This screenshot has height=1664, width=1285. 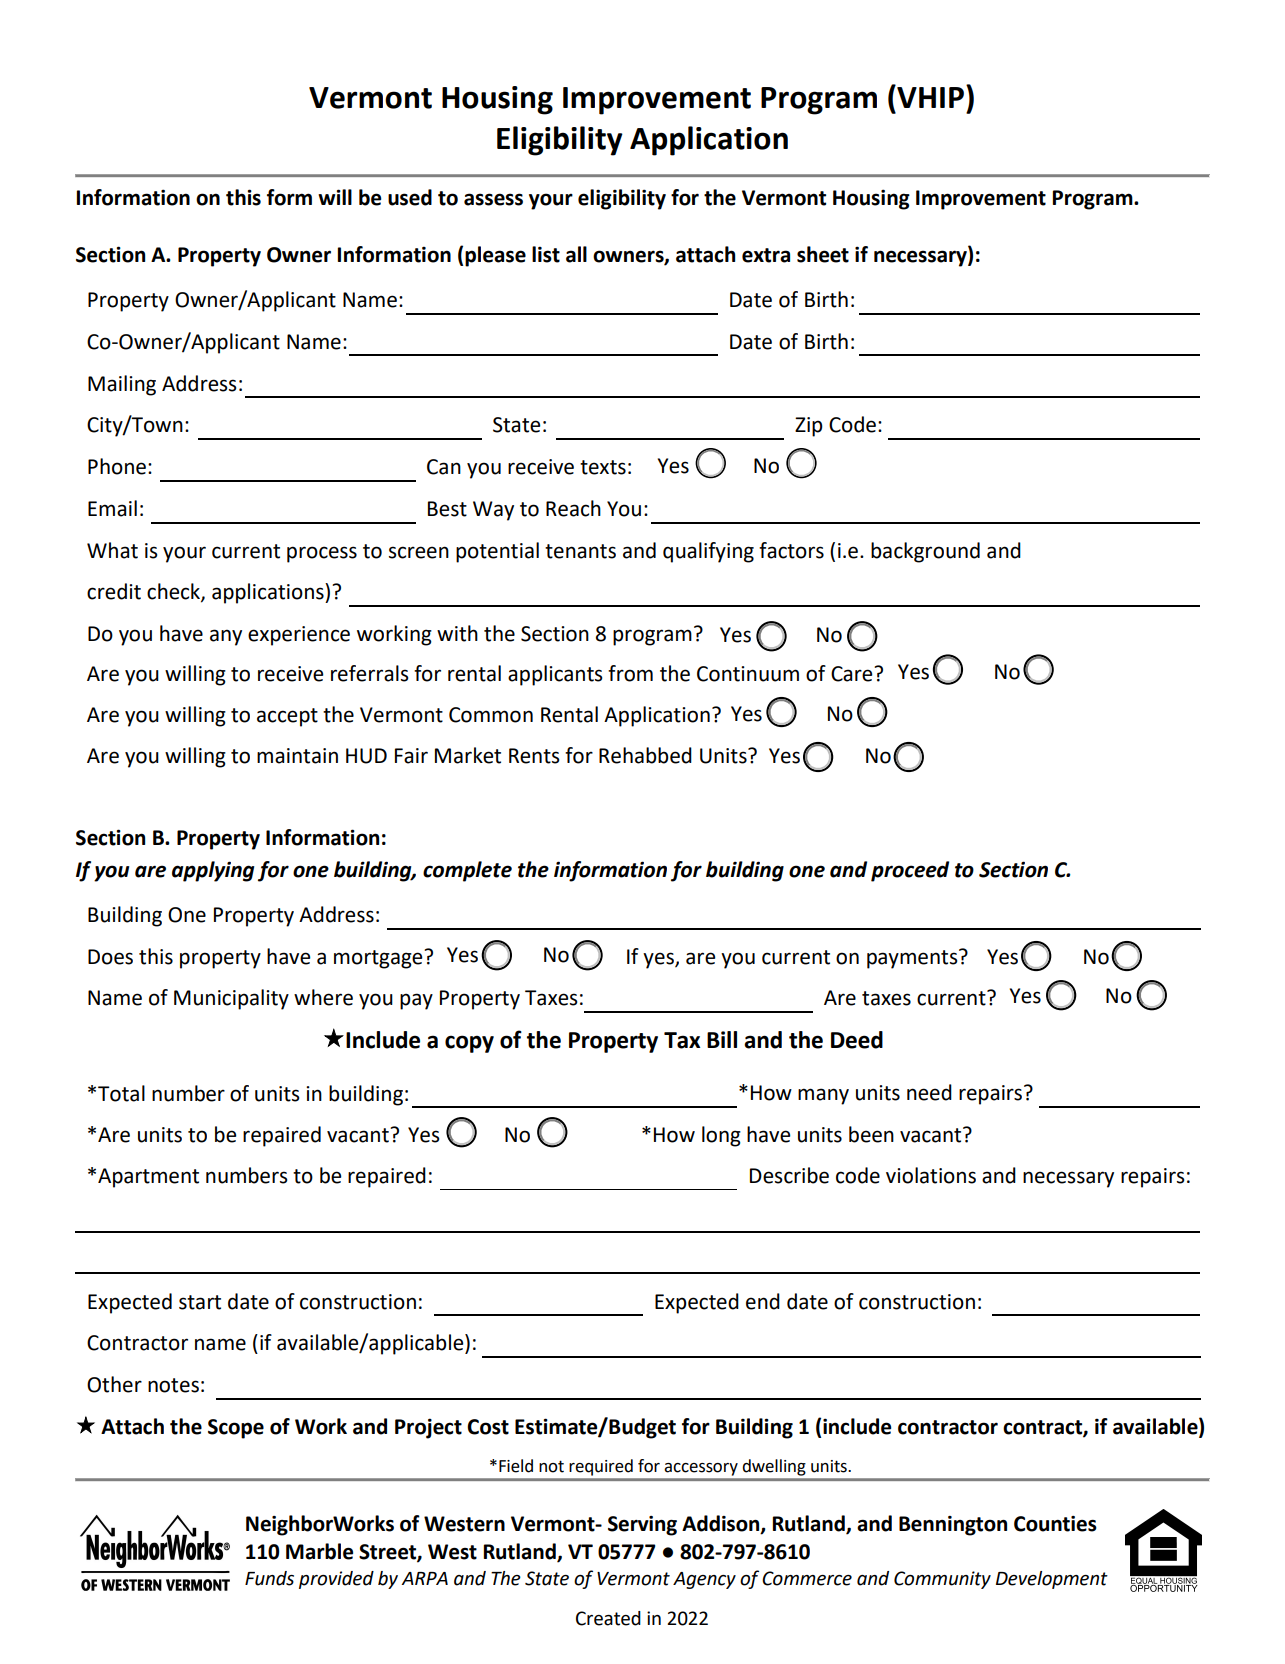 I want to click on Rents, so click(x=534, y=756).
